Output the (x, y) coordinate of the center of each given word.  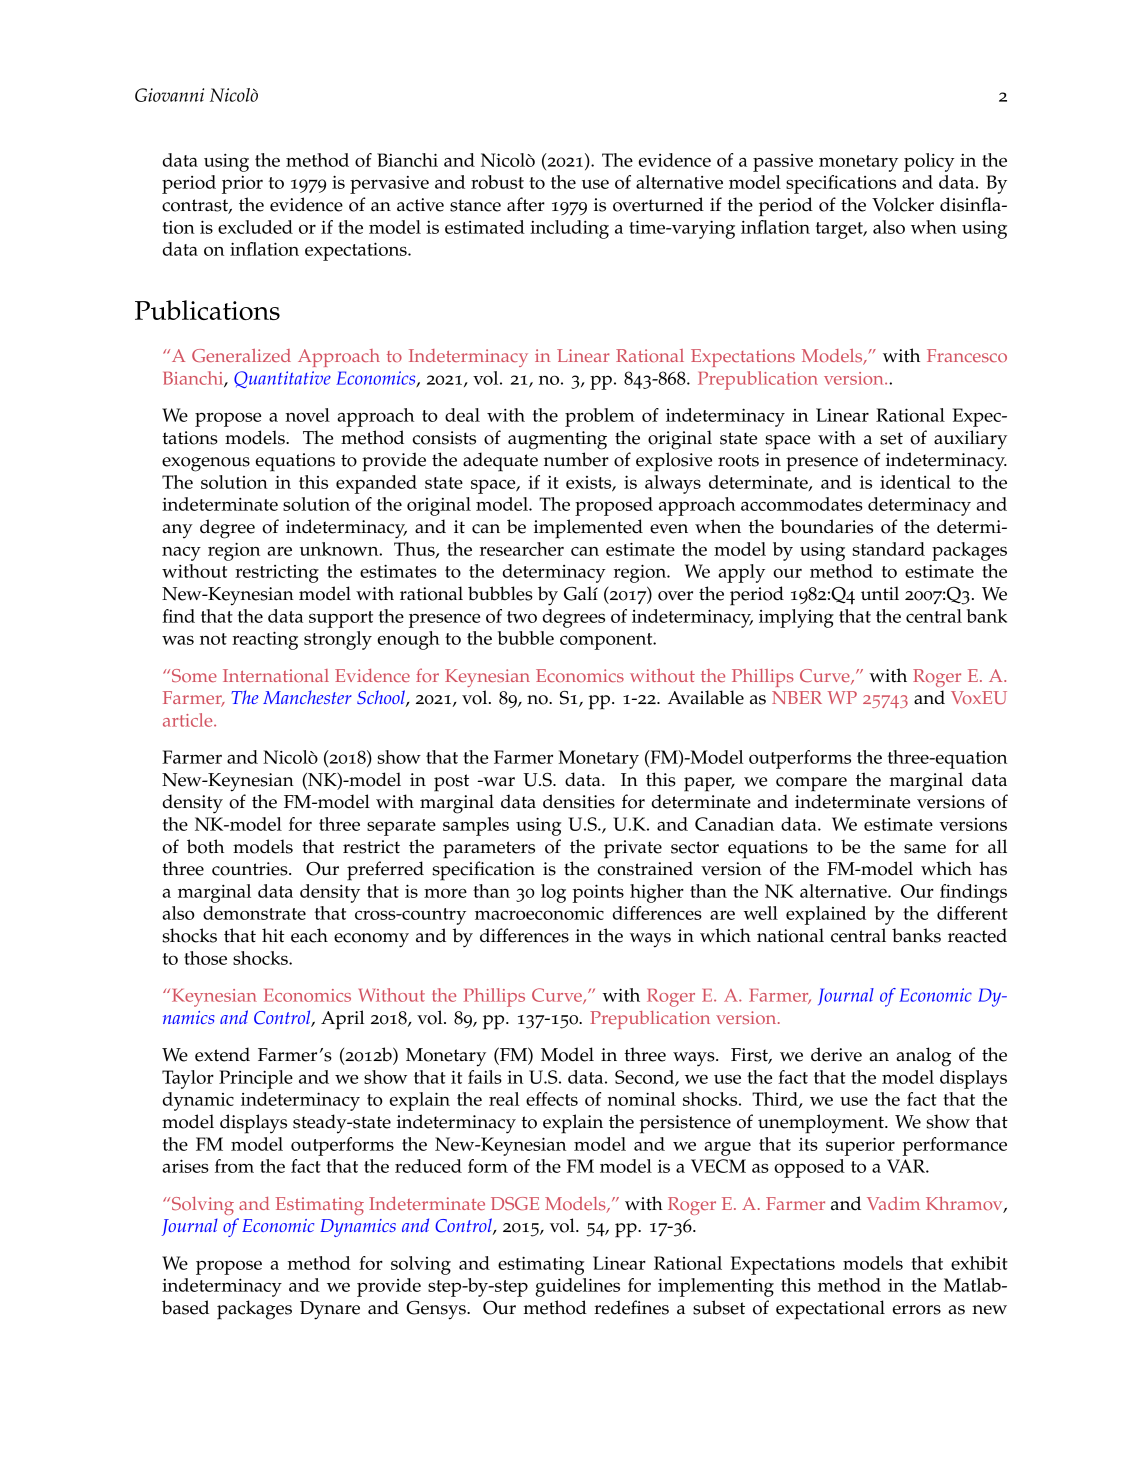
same (925, 849)
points (598, 893)
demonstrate (254, 913)
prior (242, 185)
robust (497, 182)
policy (929, 162)
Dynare (330, 1310)
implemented (588, 529)
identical (915, 482)
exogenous (206, 464)
